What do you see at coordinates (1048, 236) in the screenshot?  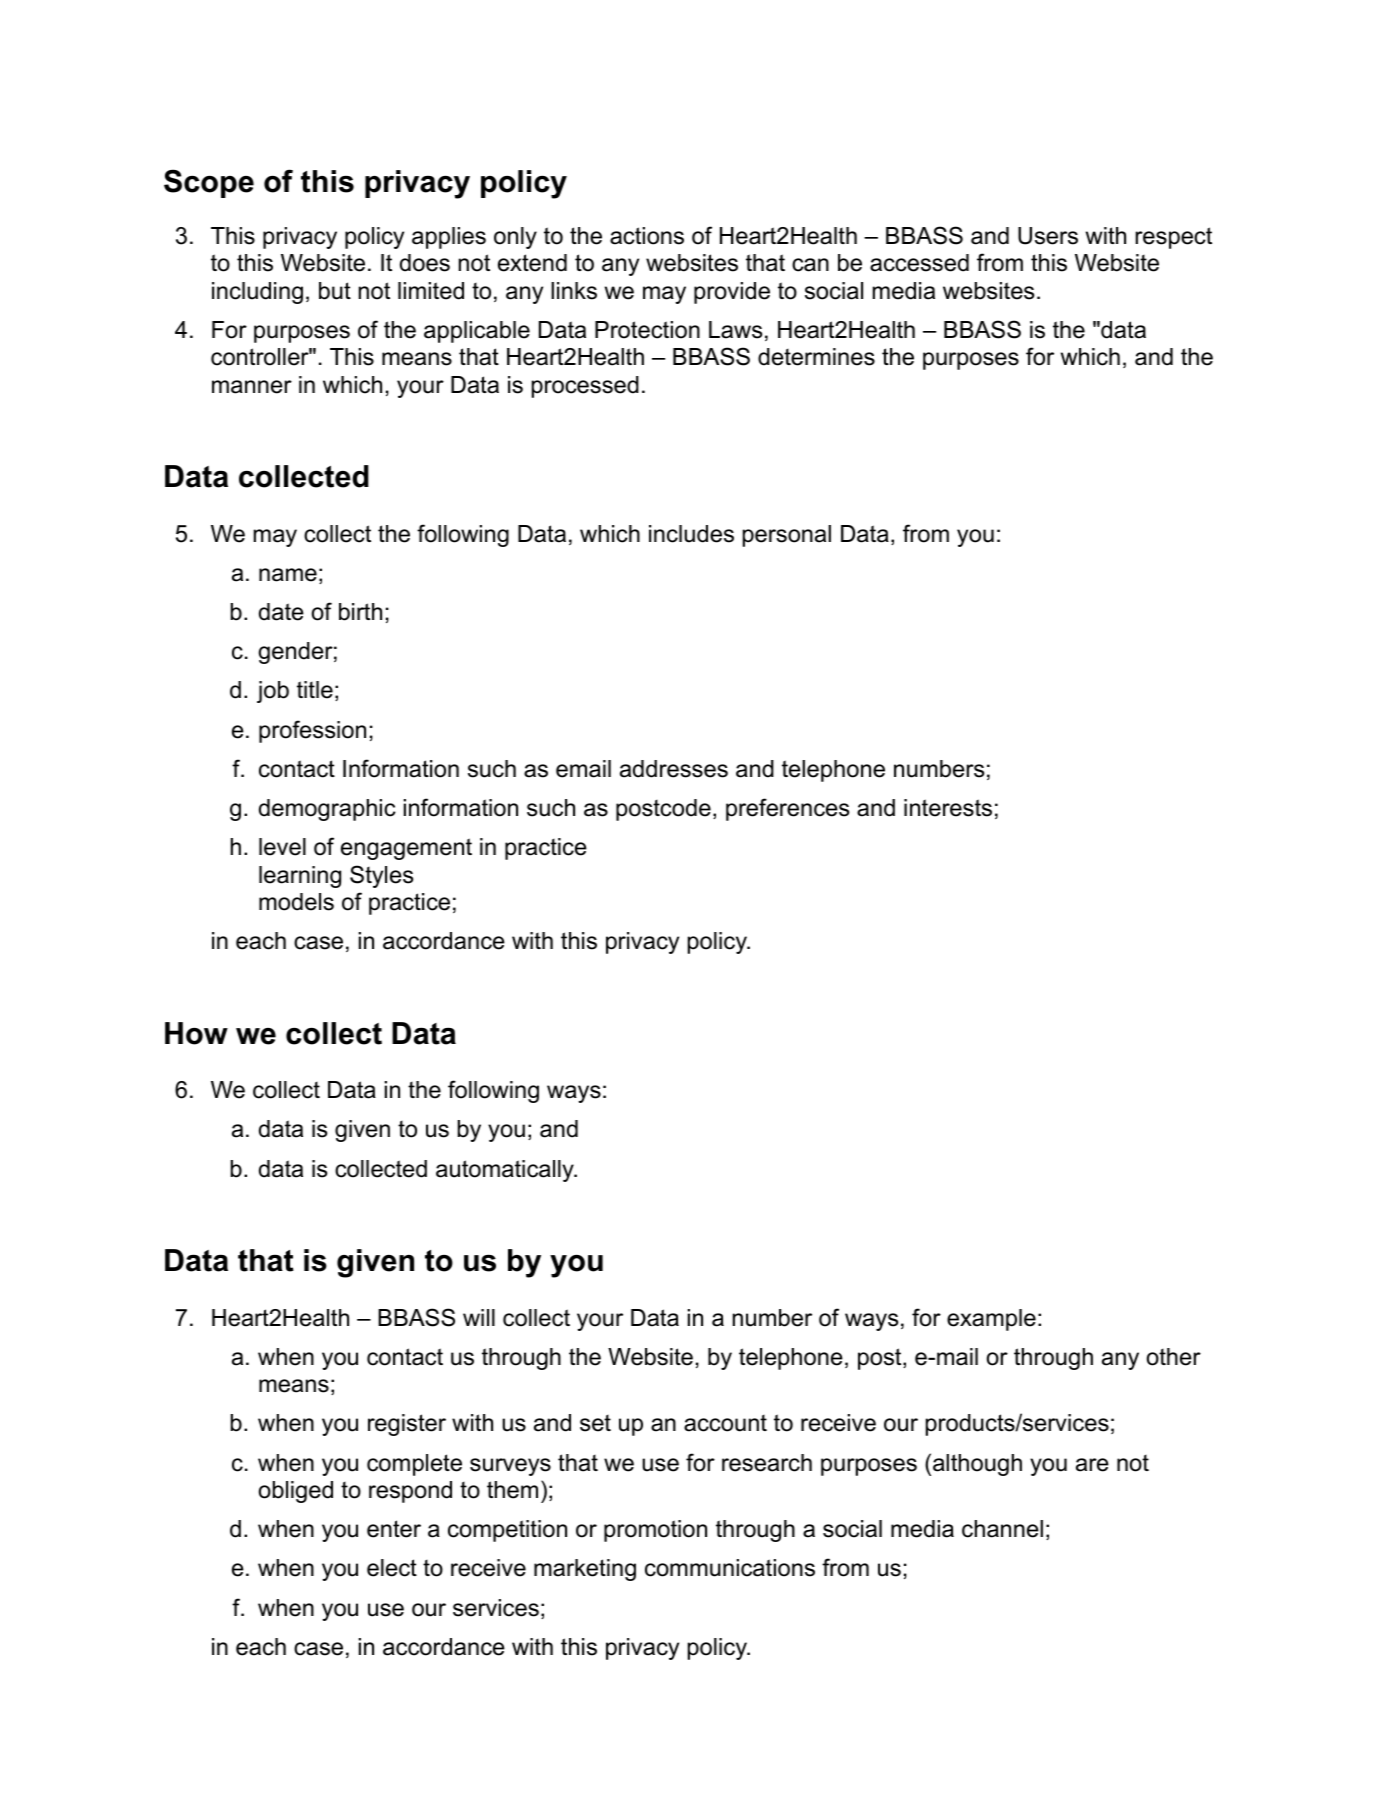 I see `Users` at bounding box center [1048, 236].
